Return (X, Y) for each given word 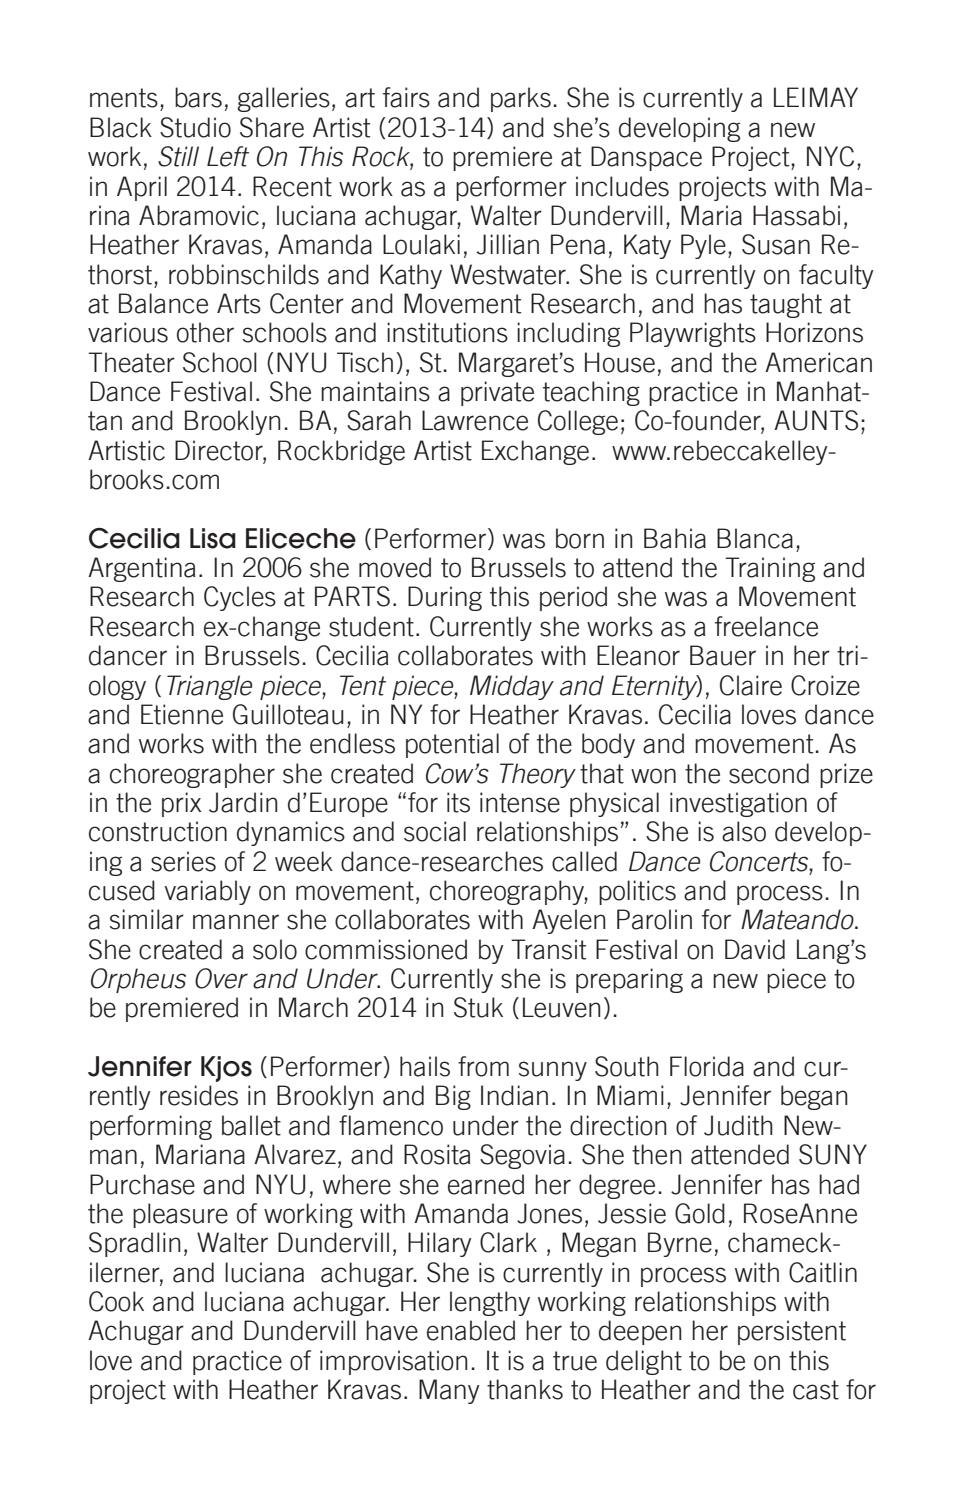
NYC (830, 156)
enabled (471, 1330)
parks (521, 99)
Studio (195, 127)
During (445, 598)
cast (816, 1390)
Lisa (213, 538)
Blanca (755, 538)
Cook (116, 1301)
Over (221, 978)
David (755, 949)
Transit (548, 949)
